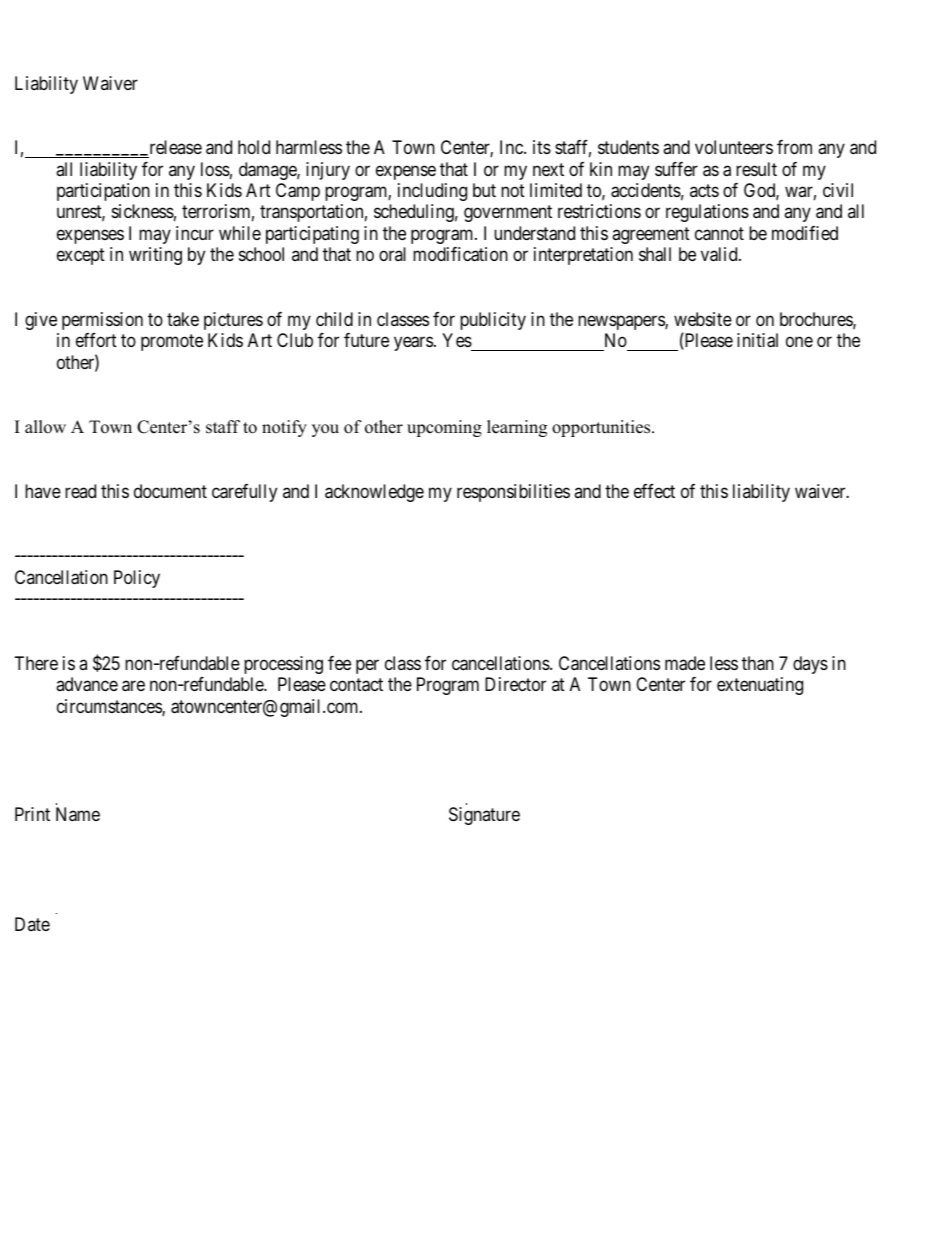 This page has height=1233, width=952. I want to click on initial, so click(757, 340).
